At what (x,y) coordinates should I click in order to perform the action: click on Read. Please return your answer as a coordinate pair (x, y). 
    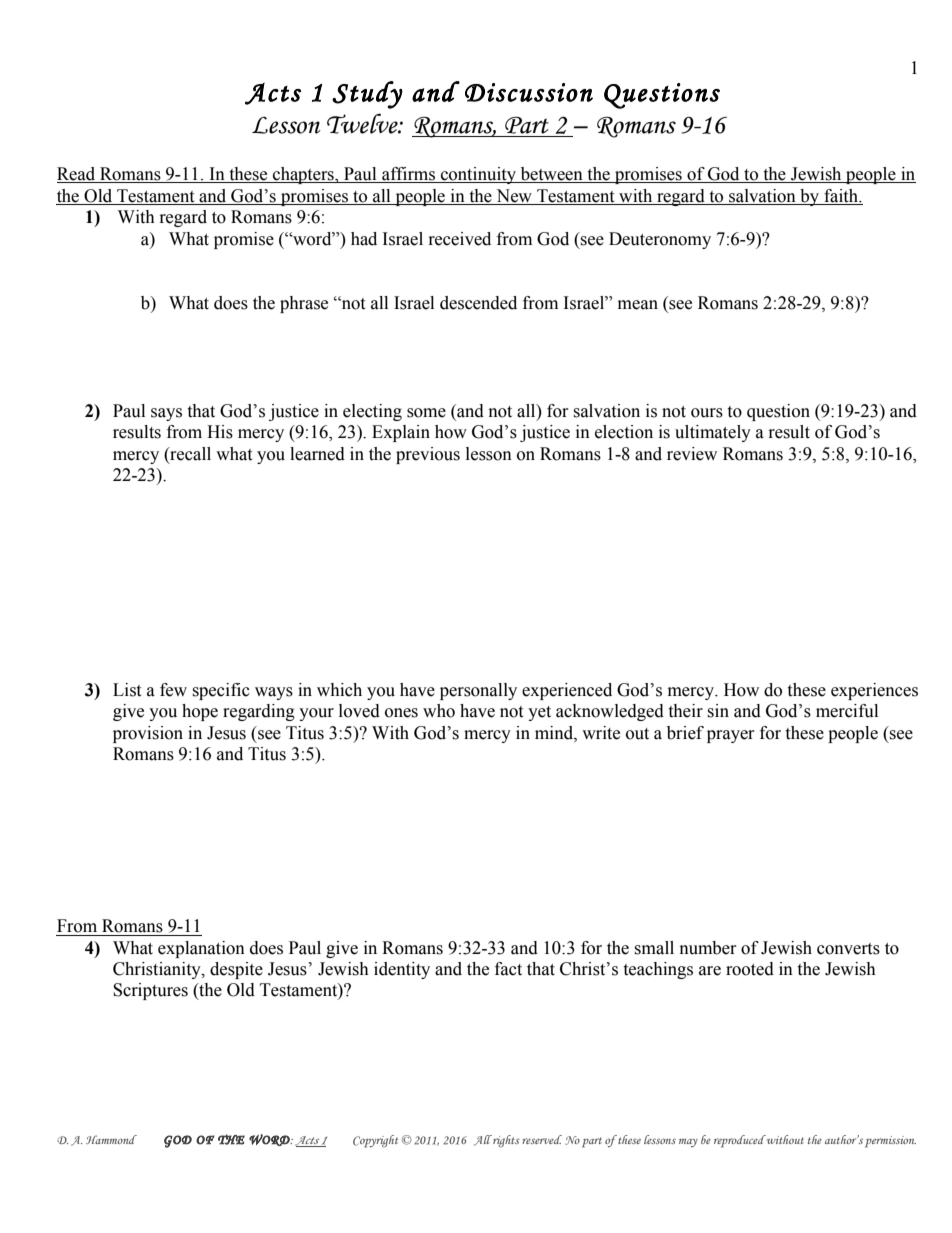
    Looking at the image, I should click on (77, 175).
